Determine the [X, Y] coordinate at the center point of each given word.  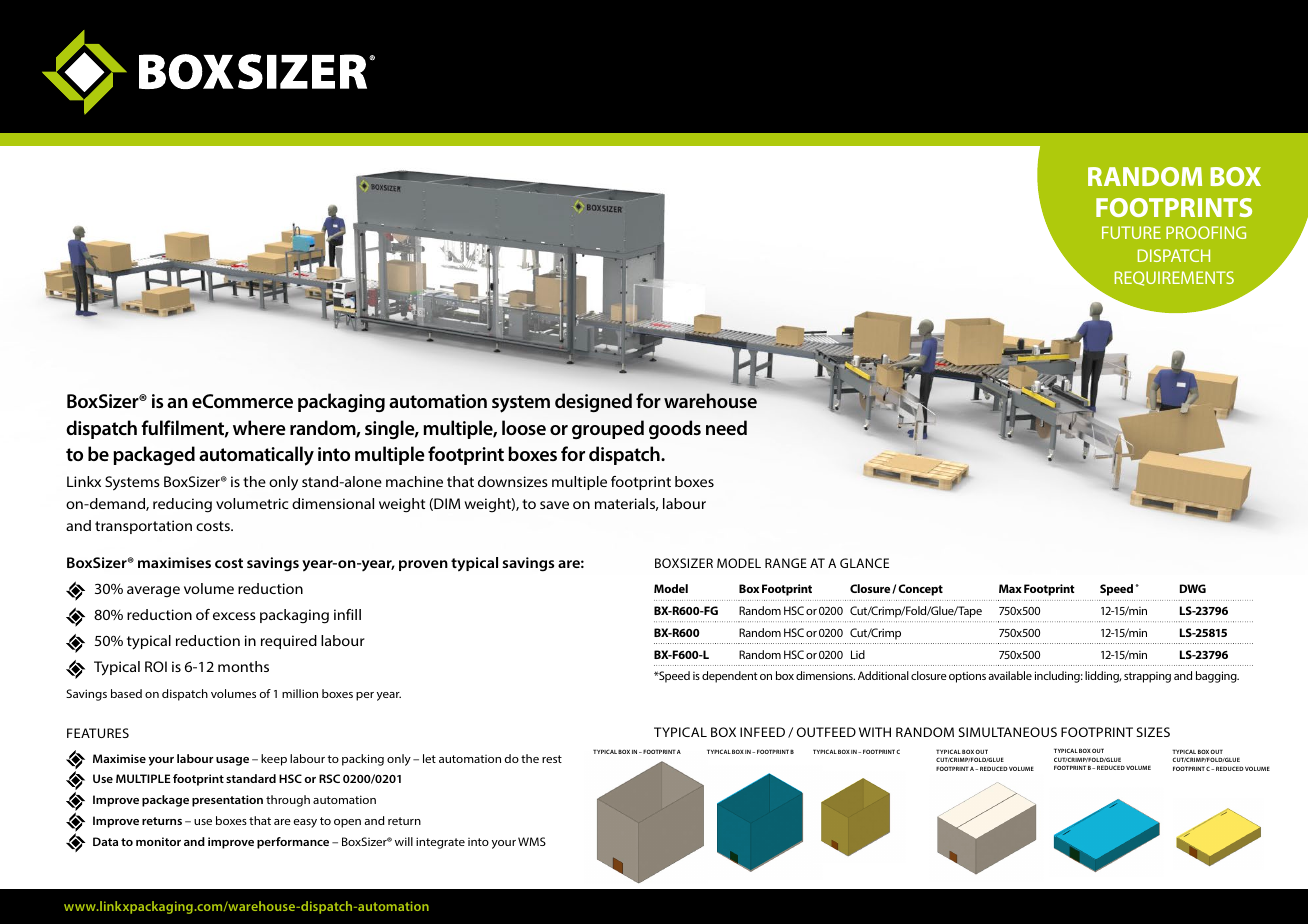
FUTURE [1131, 232]
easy [305, 823]
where [259, 427]
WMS [532, 841]
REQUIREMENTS [1174, 278]
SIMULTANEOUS [1008, 732]
